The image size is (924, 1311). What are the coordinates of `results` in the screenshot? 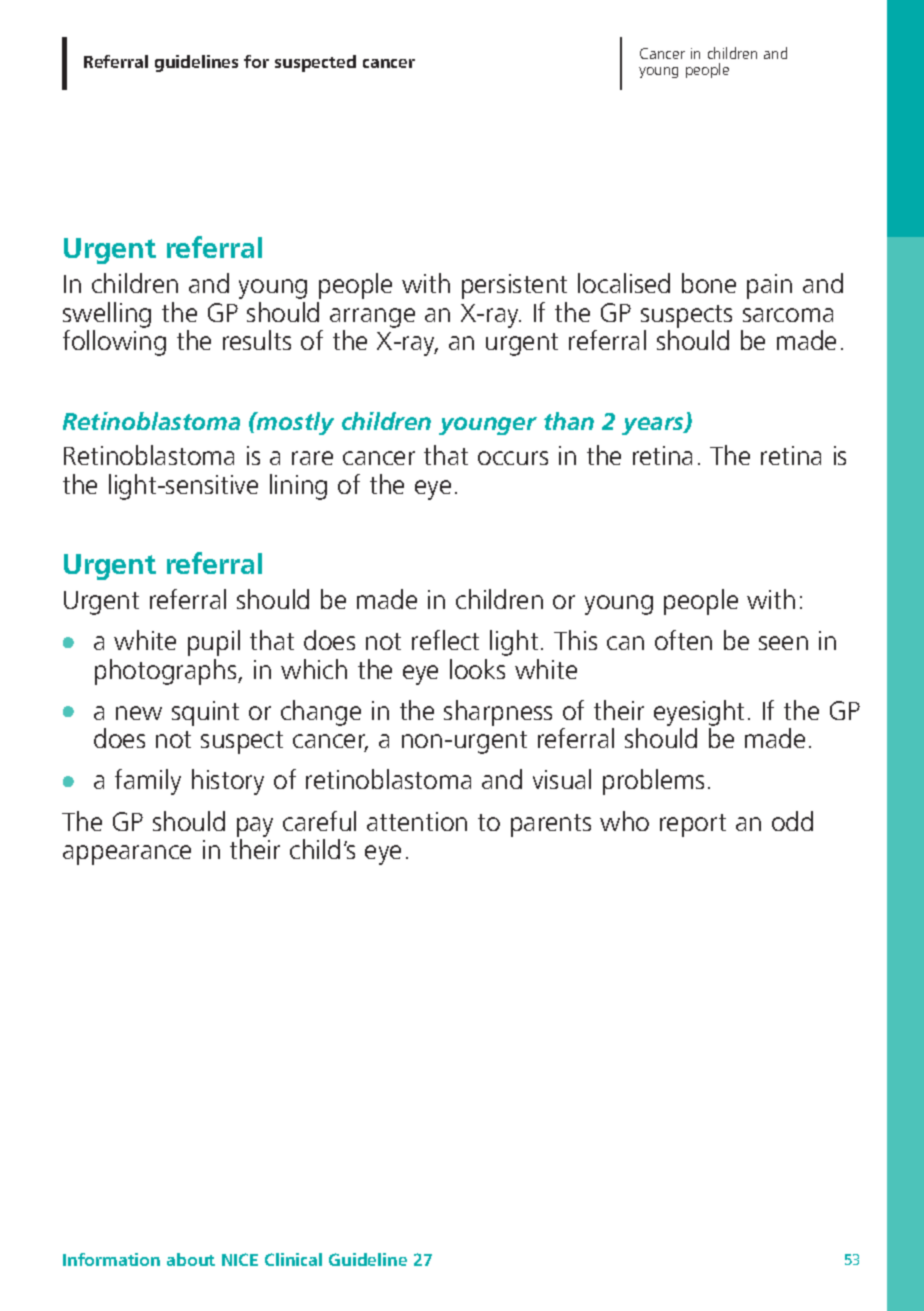 It's located at (257, 340).
